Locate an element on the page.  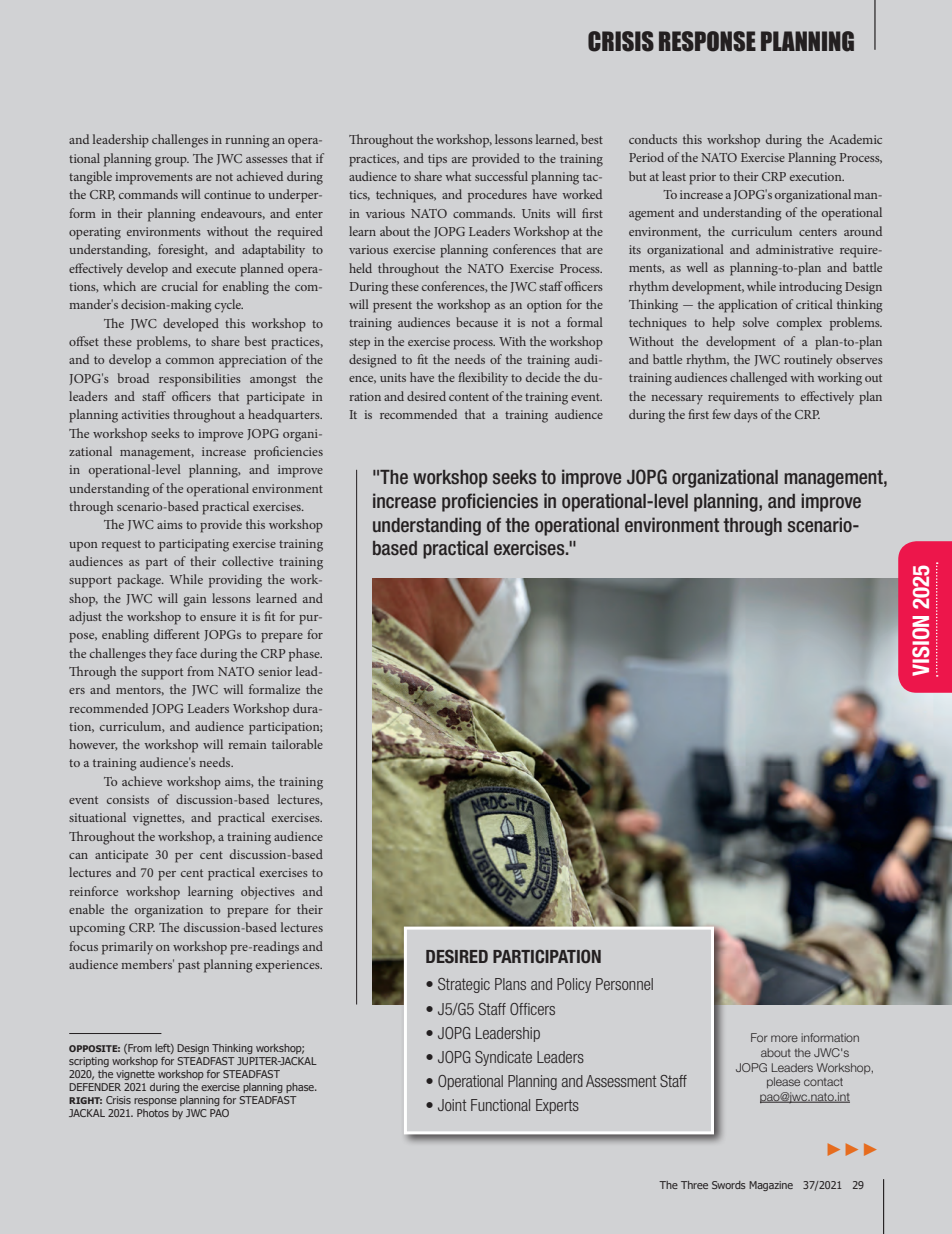
consists is located at coordinates (128, 799).
